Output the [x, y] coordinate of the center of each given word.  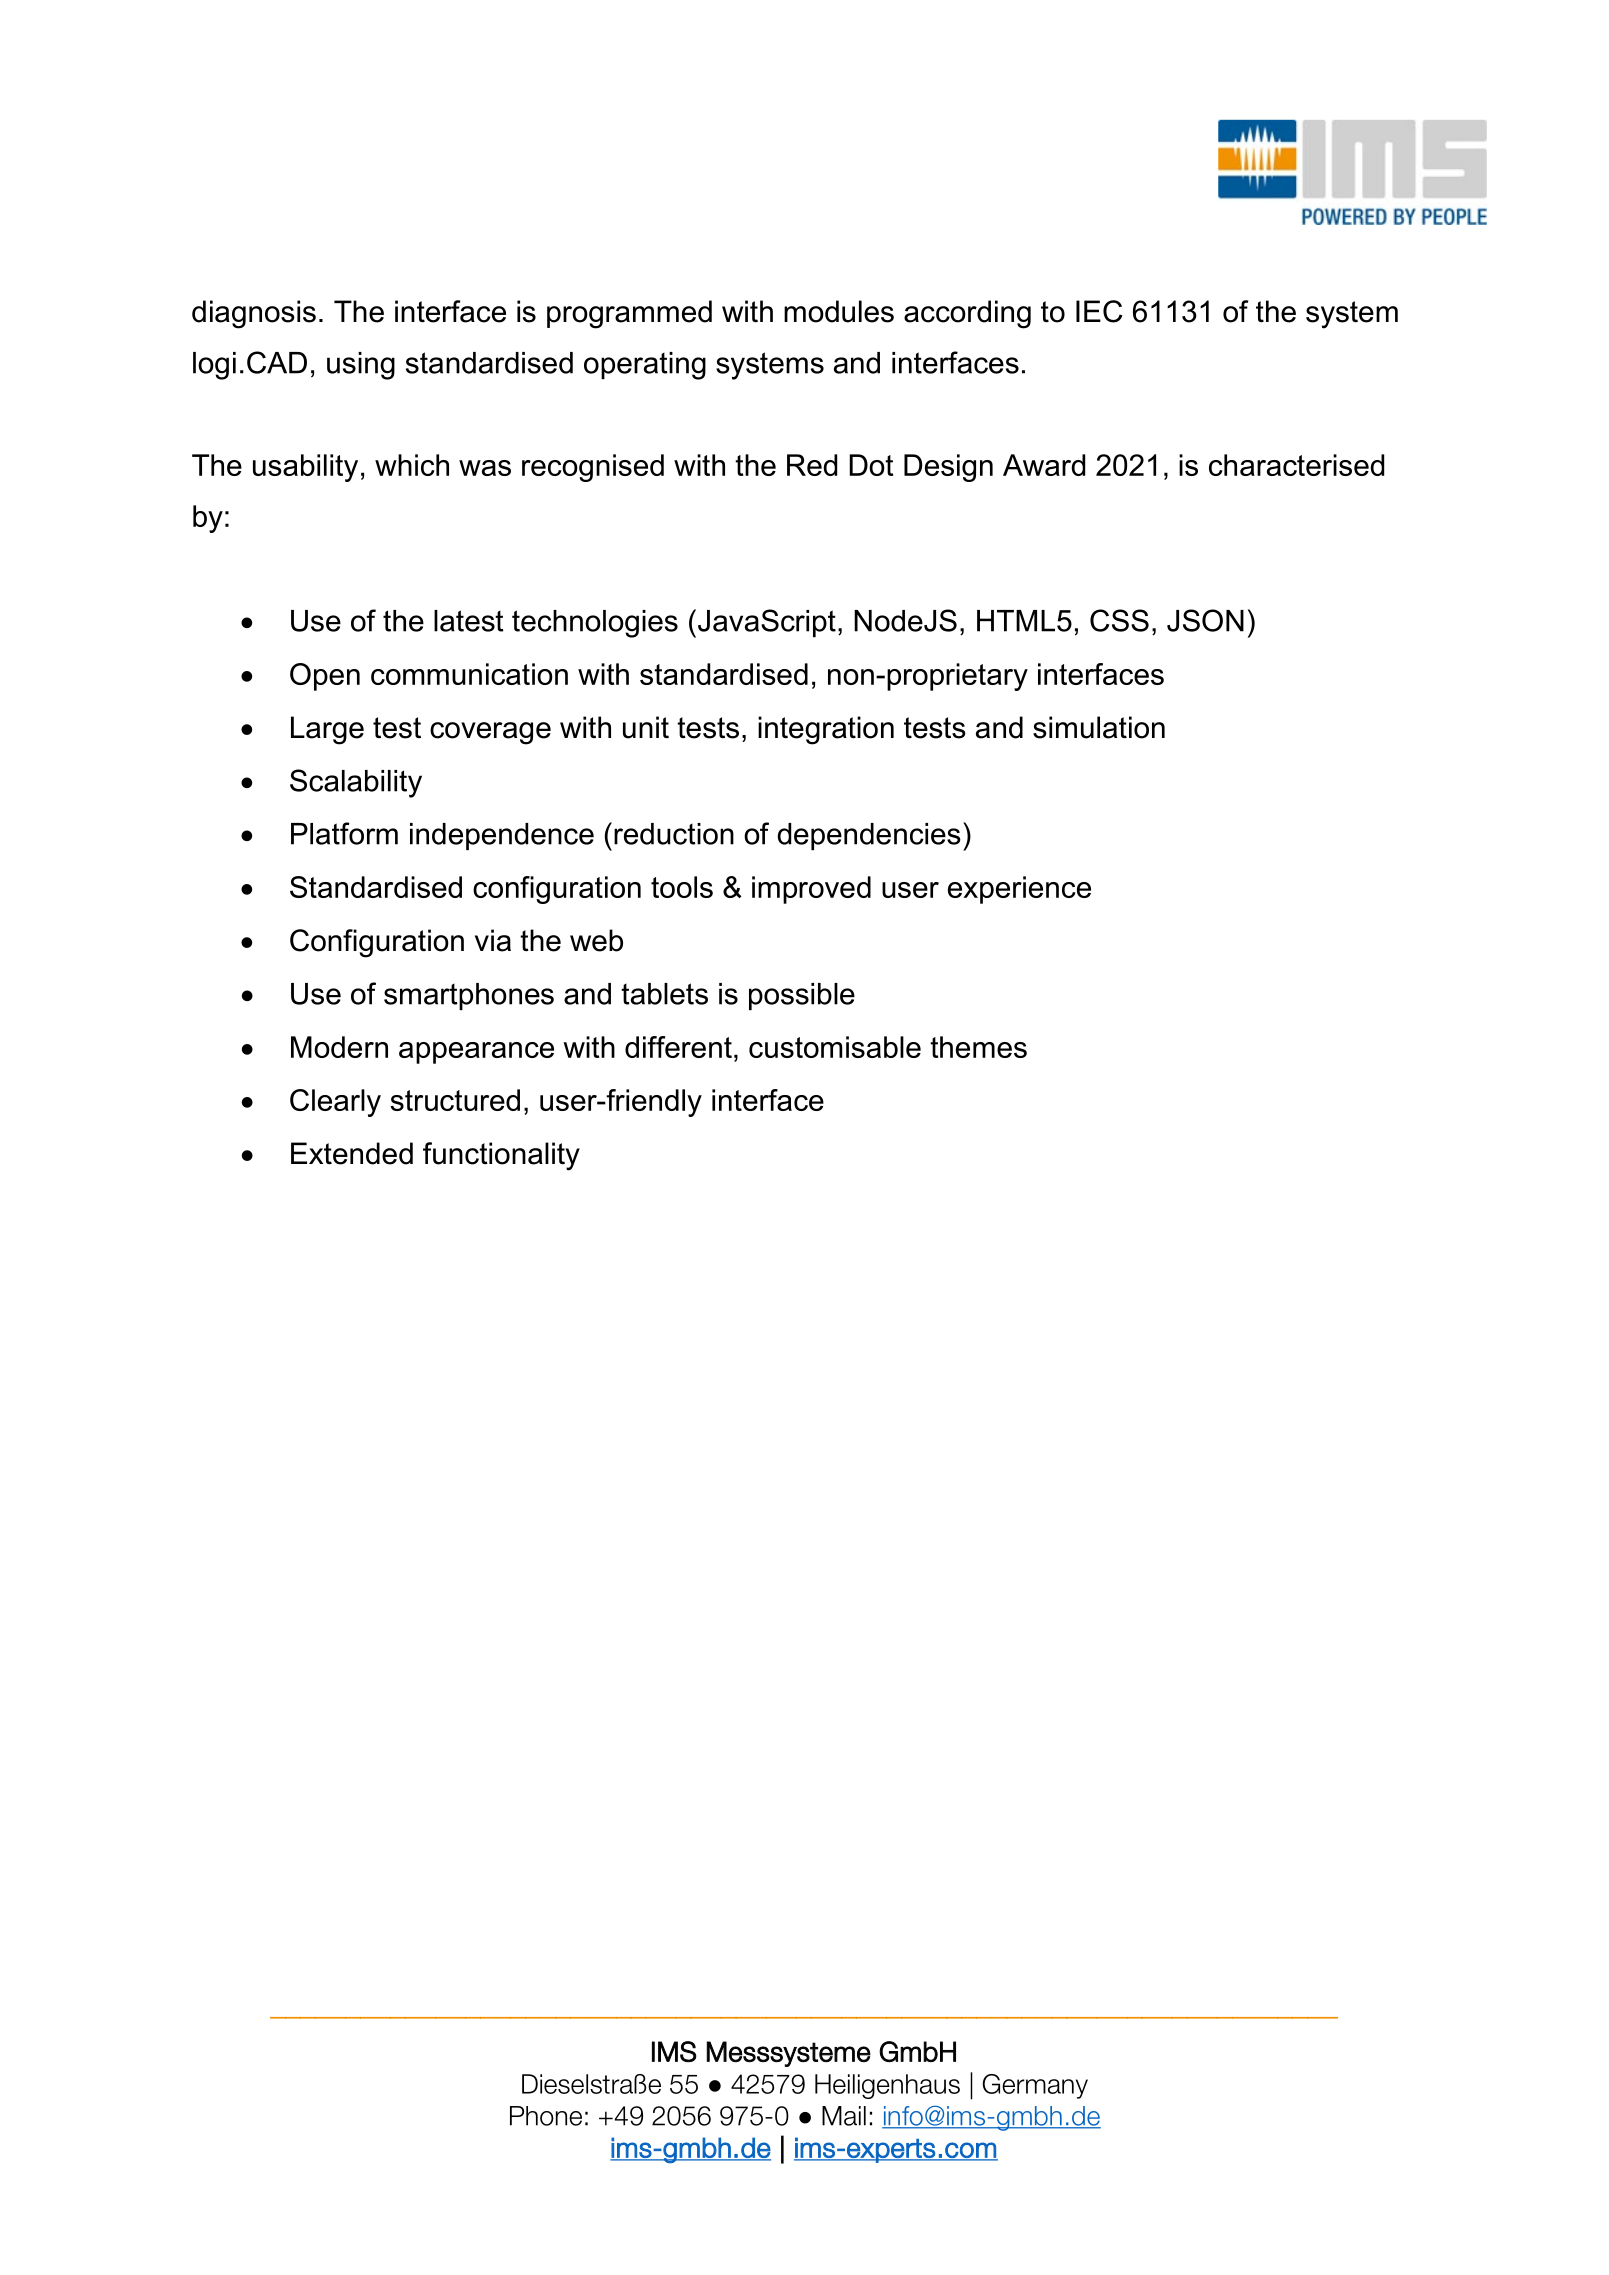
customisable [835, 1047]
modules [839, 311]
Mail [844, 2116]
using [361, 366]
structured [455, 1100]
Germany [1035, 2086]
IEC [1099, 311]
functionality [501, 1156]
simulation [1099, 727]
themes [978, 1047]
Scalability [356, 783]
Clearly [335, 1103]
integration [826, 730]
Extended [352, 1153]
